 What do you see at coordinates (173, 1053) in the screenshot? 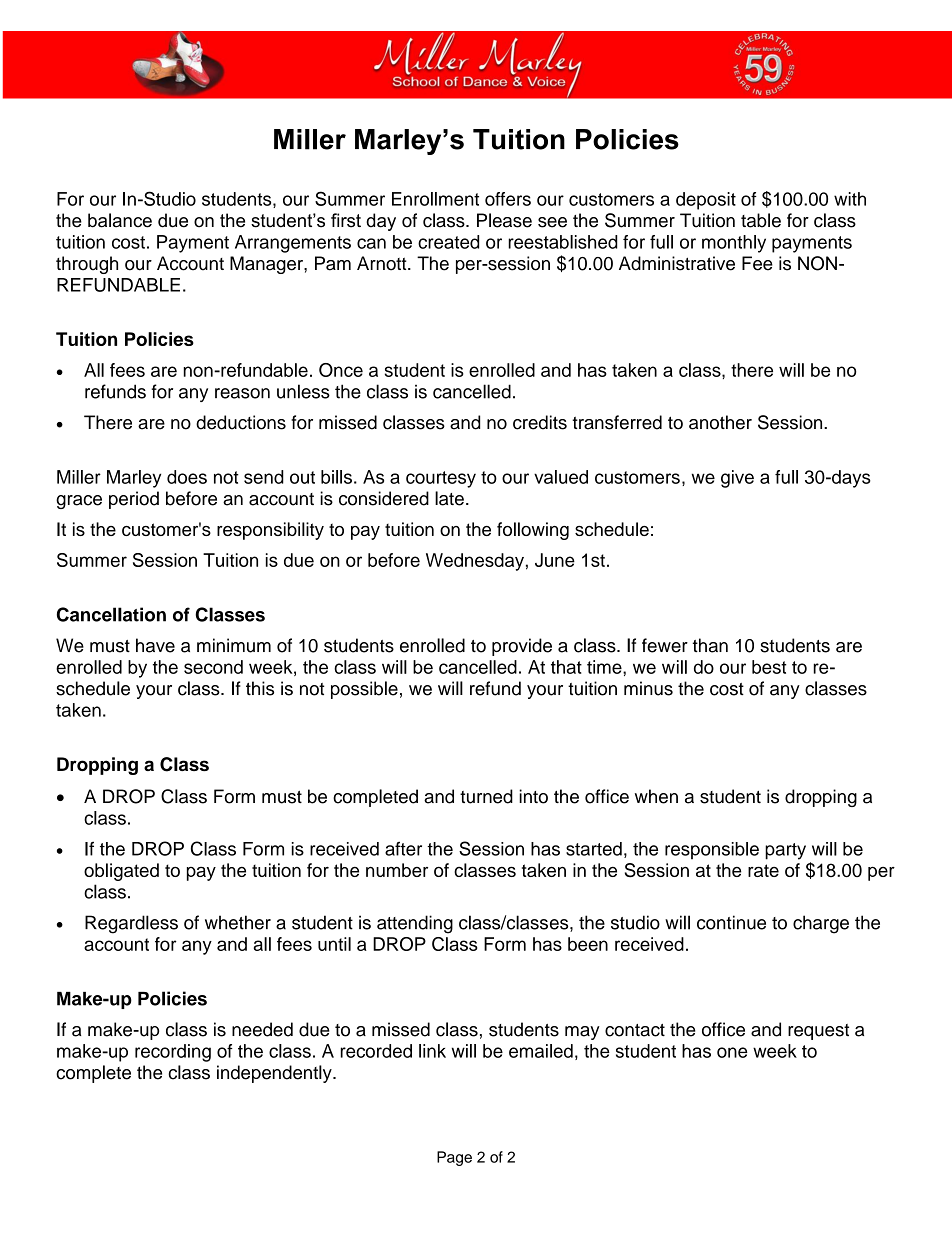
I see `recording` at bounding box center [173, 1053].
